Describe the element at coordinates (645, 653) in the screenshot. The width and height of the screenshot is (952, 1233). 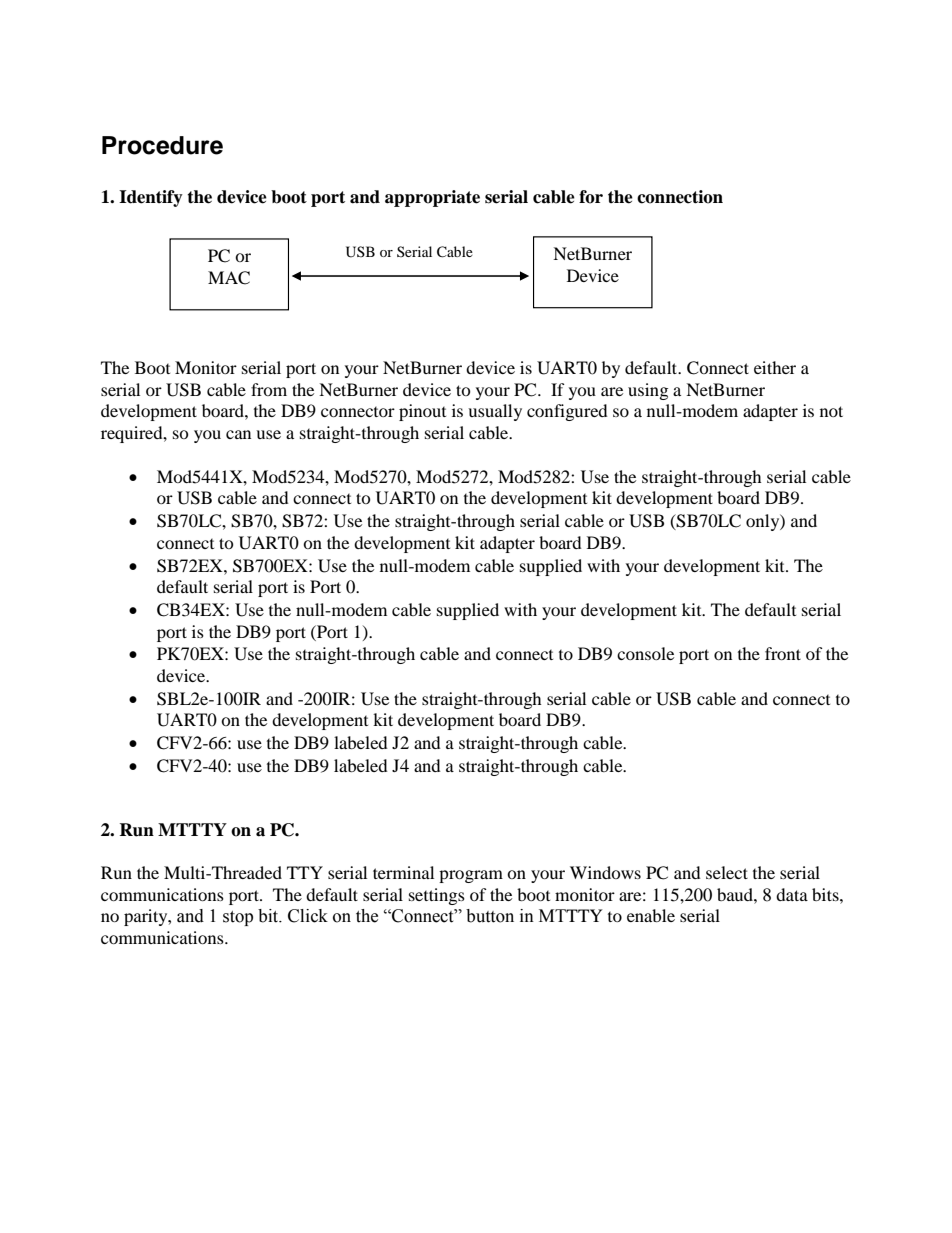
I see `console` at that location.
